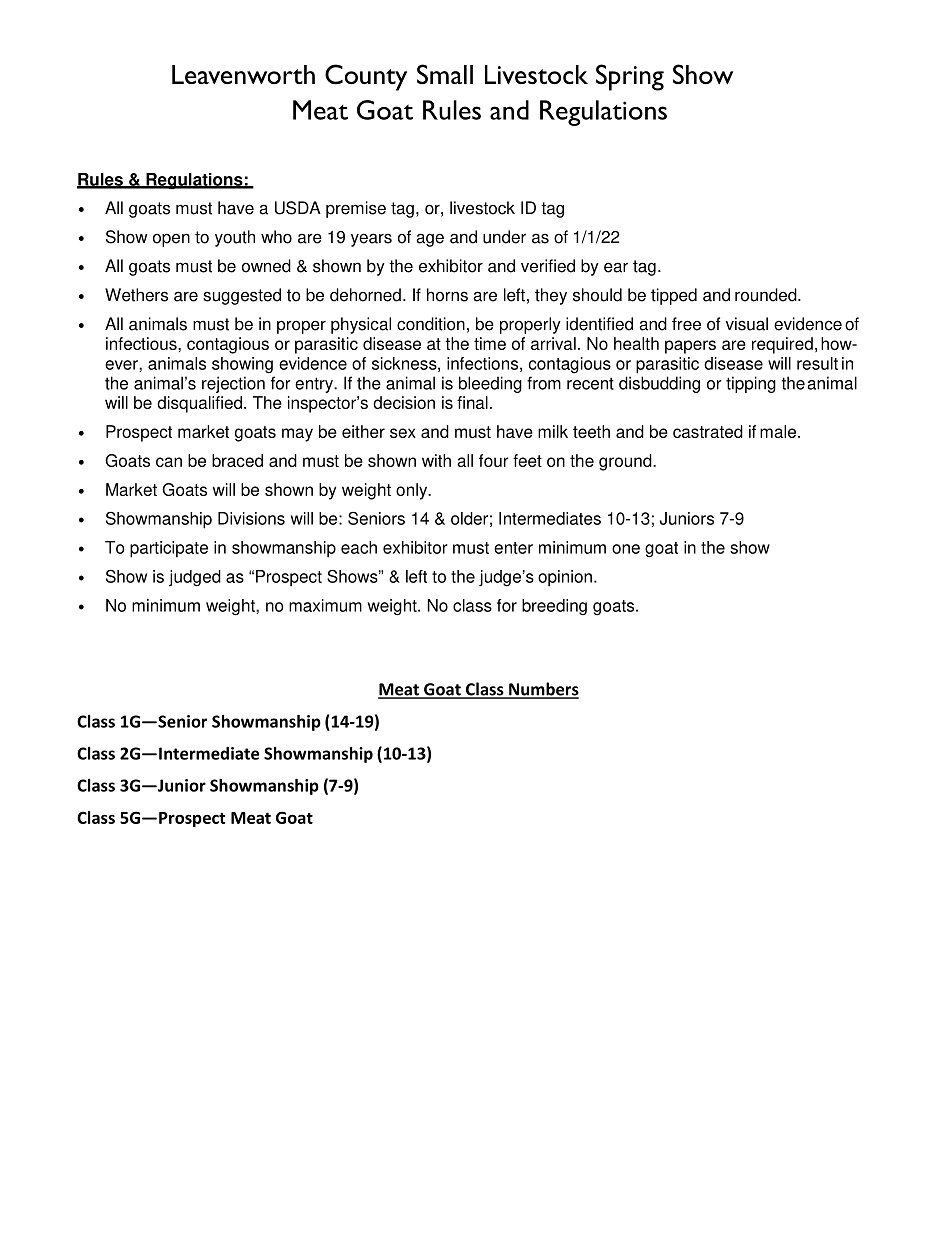  I want to click on Spring, so click(630, 77).
